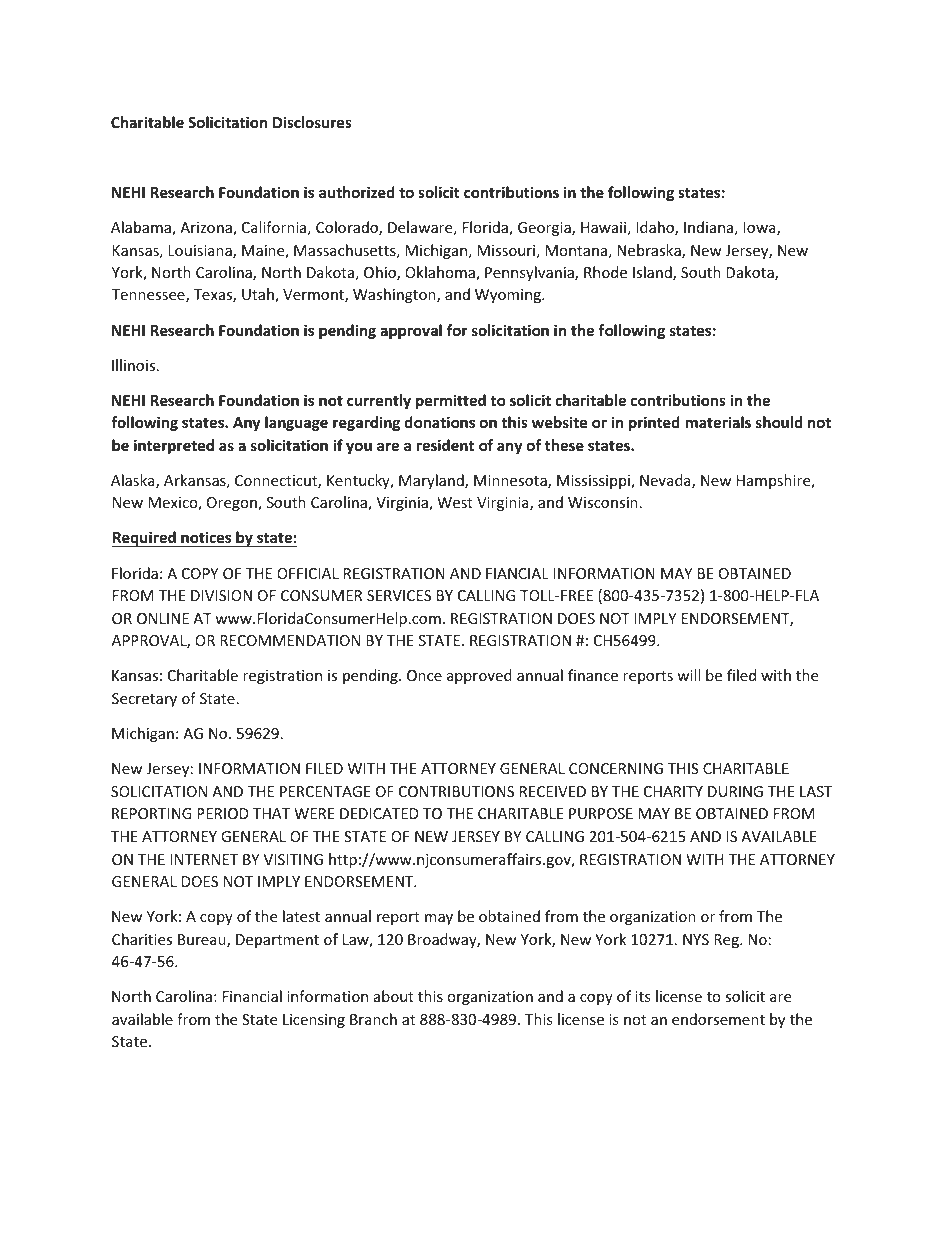 Image resolution: width=952 pixels, height=1233 pixels. What do you see at coordinates (650, 251) in the screenshot?
I see `Nebraska` at bounding box center [650, 251].
